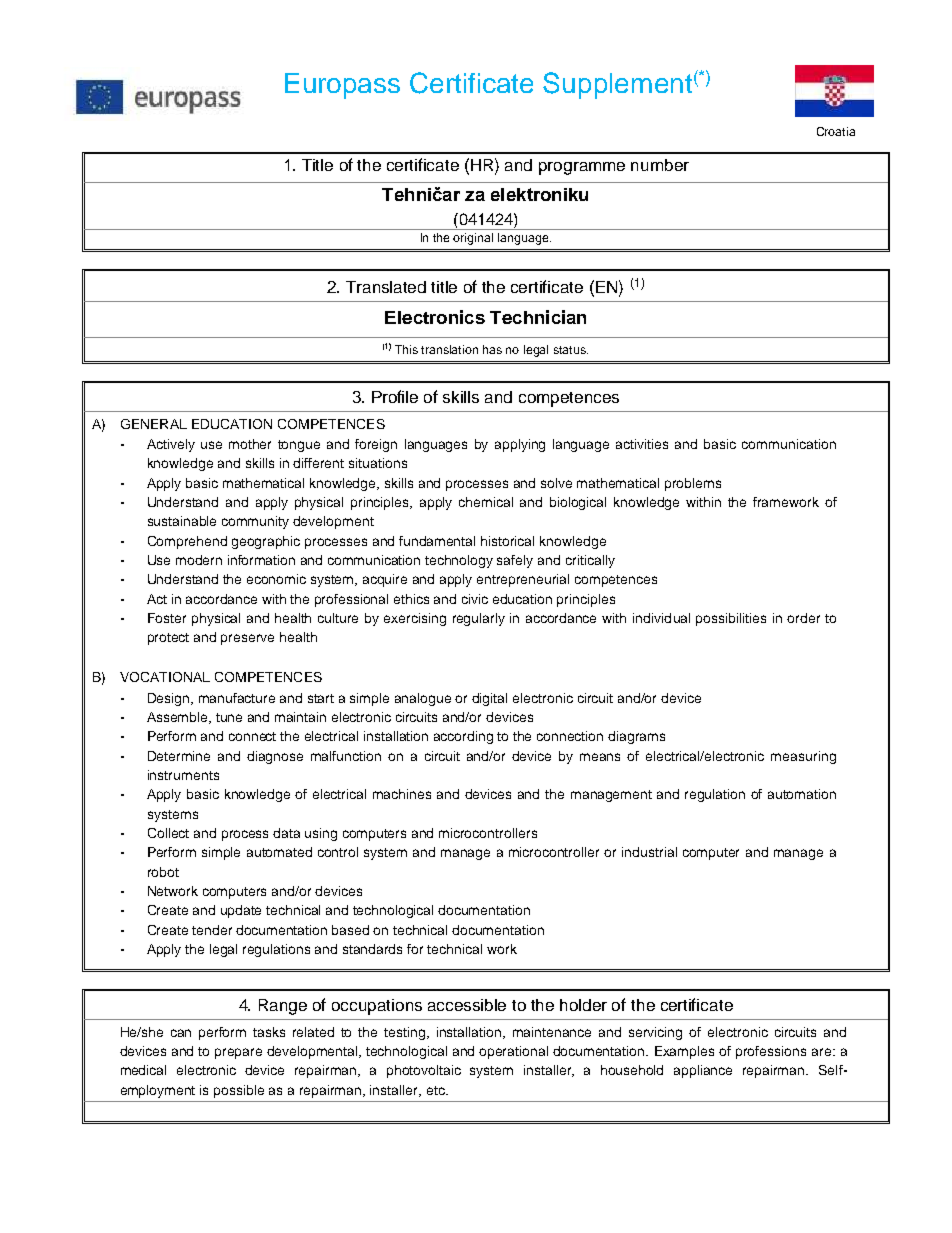 The height and width of the screenshot is (1233, 952). Describe the element at coordinates (479, 619) in the screenshot. I see `regularly` at that location.
